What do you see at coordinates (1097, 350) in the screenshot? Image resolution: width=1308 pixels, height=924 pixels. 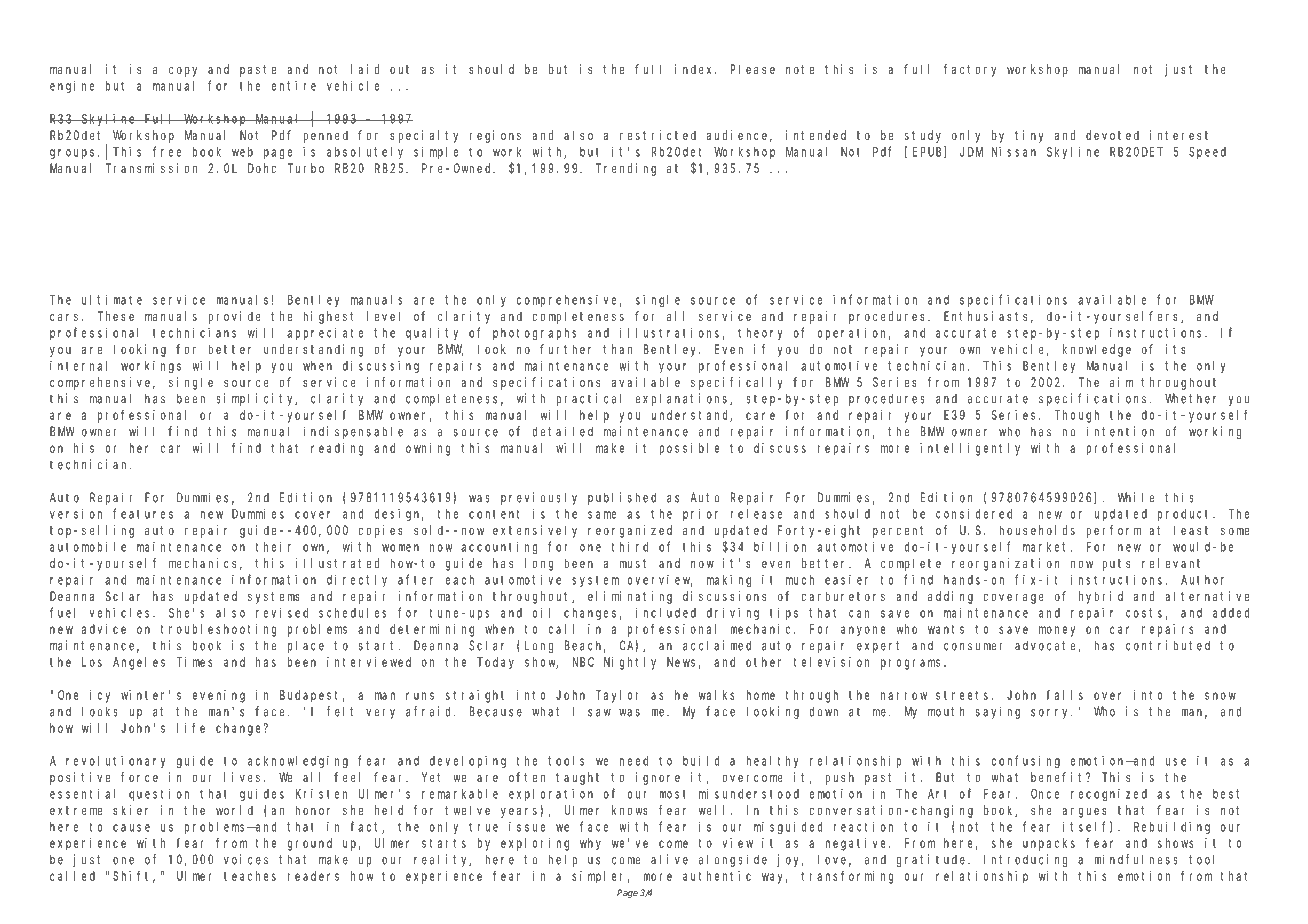 I see `knowledge` at bounding box center [1097, 350].
